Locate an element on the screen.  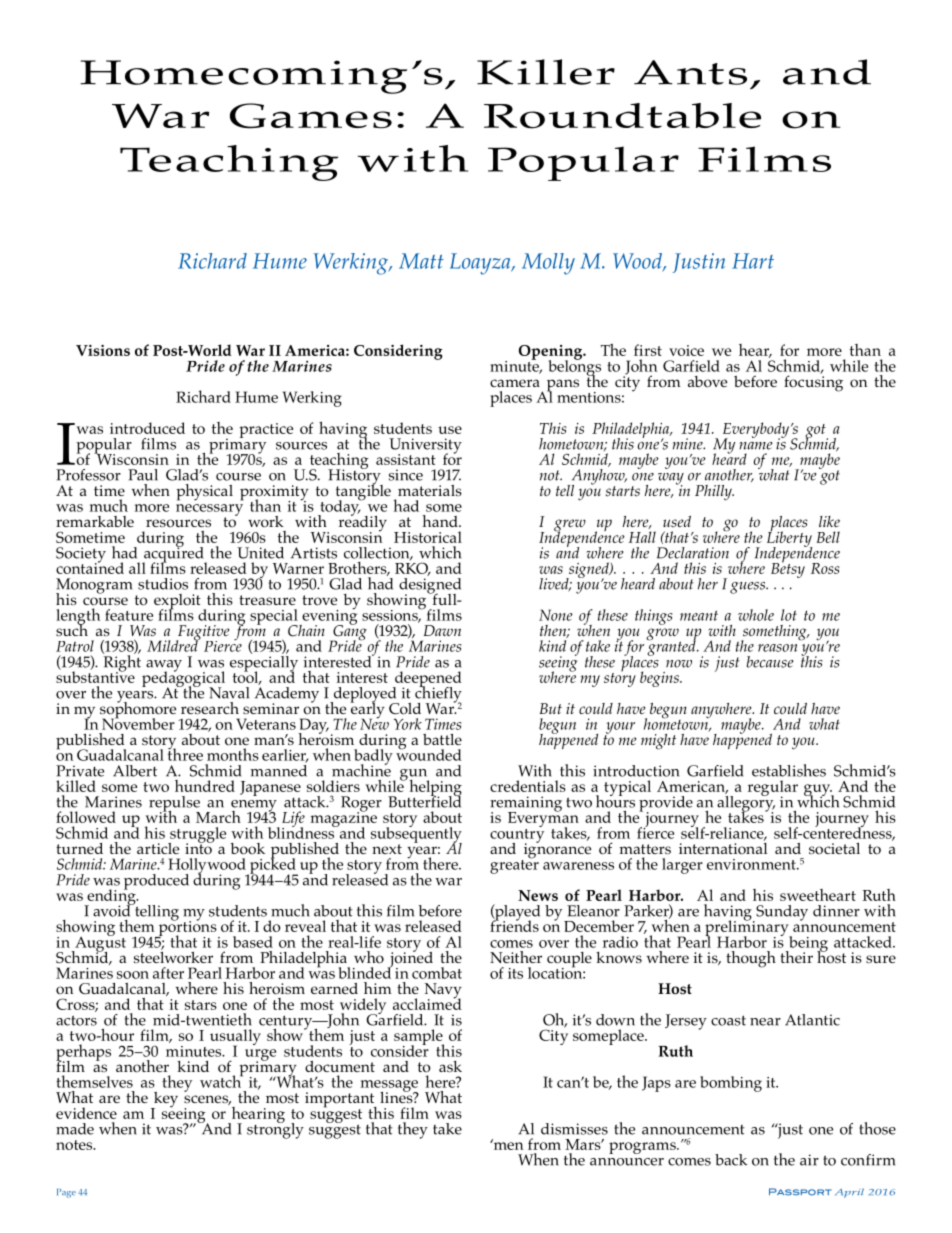
Ants is located at coordinates (690, 72).
